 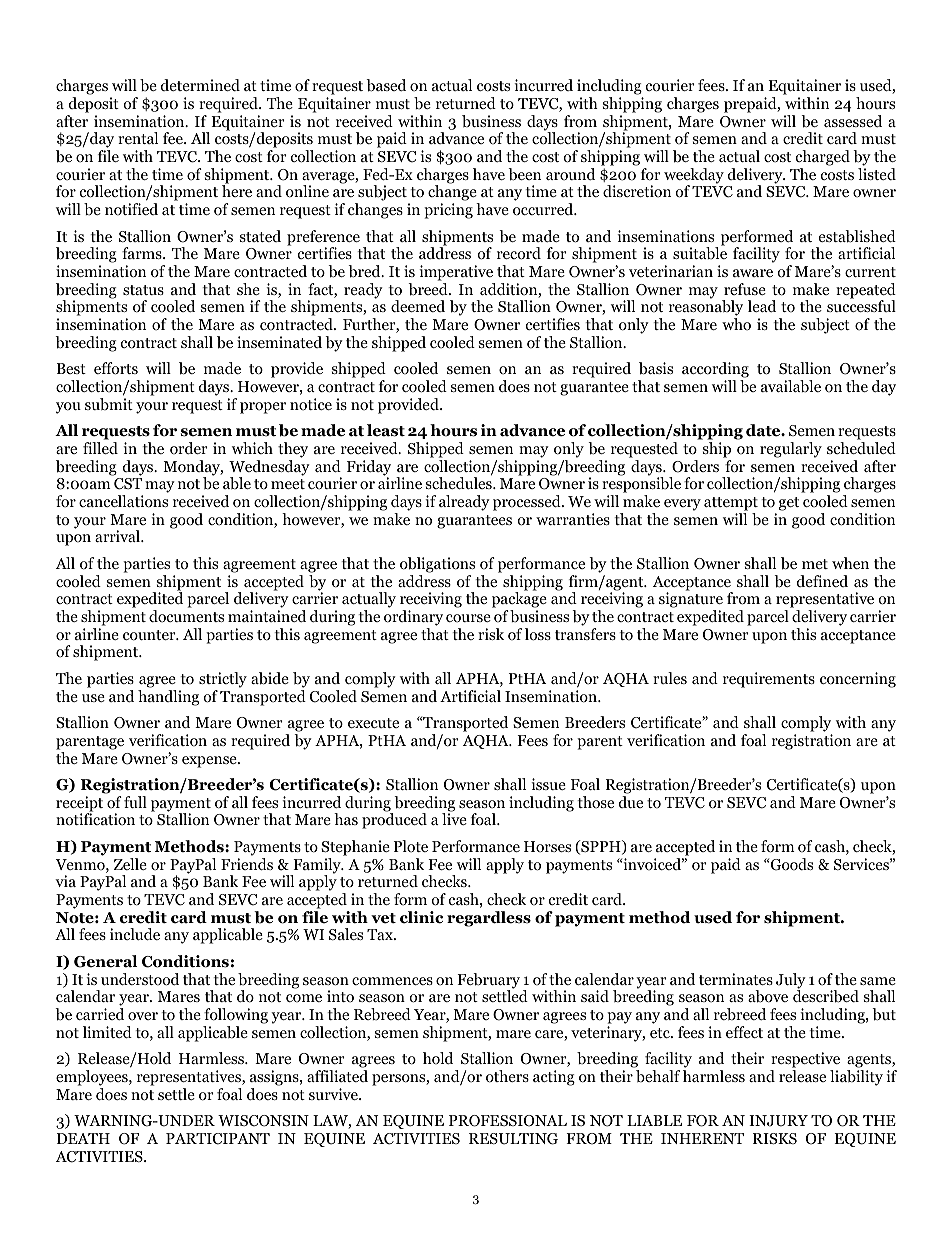 What do you see at coordinates (508, 1121) in the image?
I see `PROFESSIONAL` at bounding box center [508, 1121].
